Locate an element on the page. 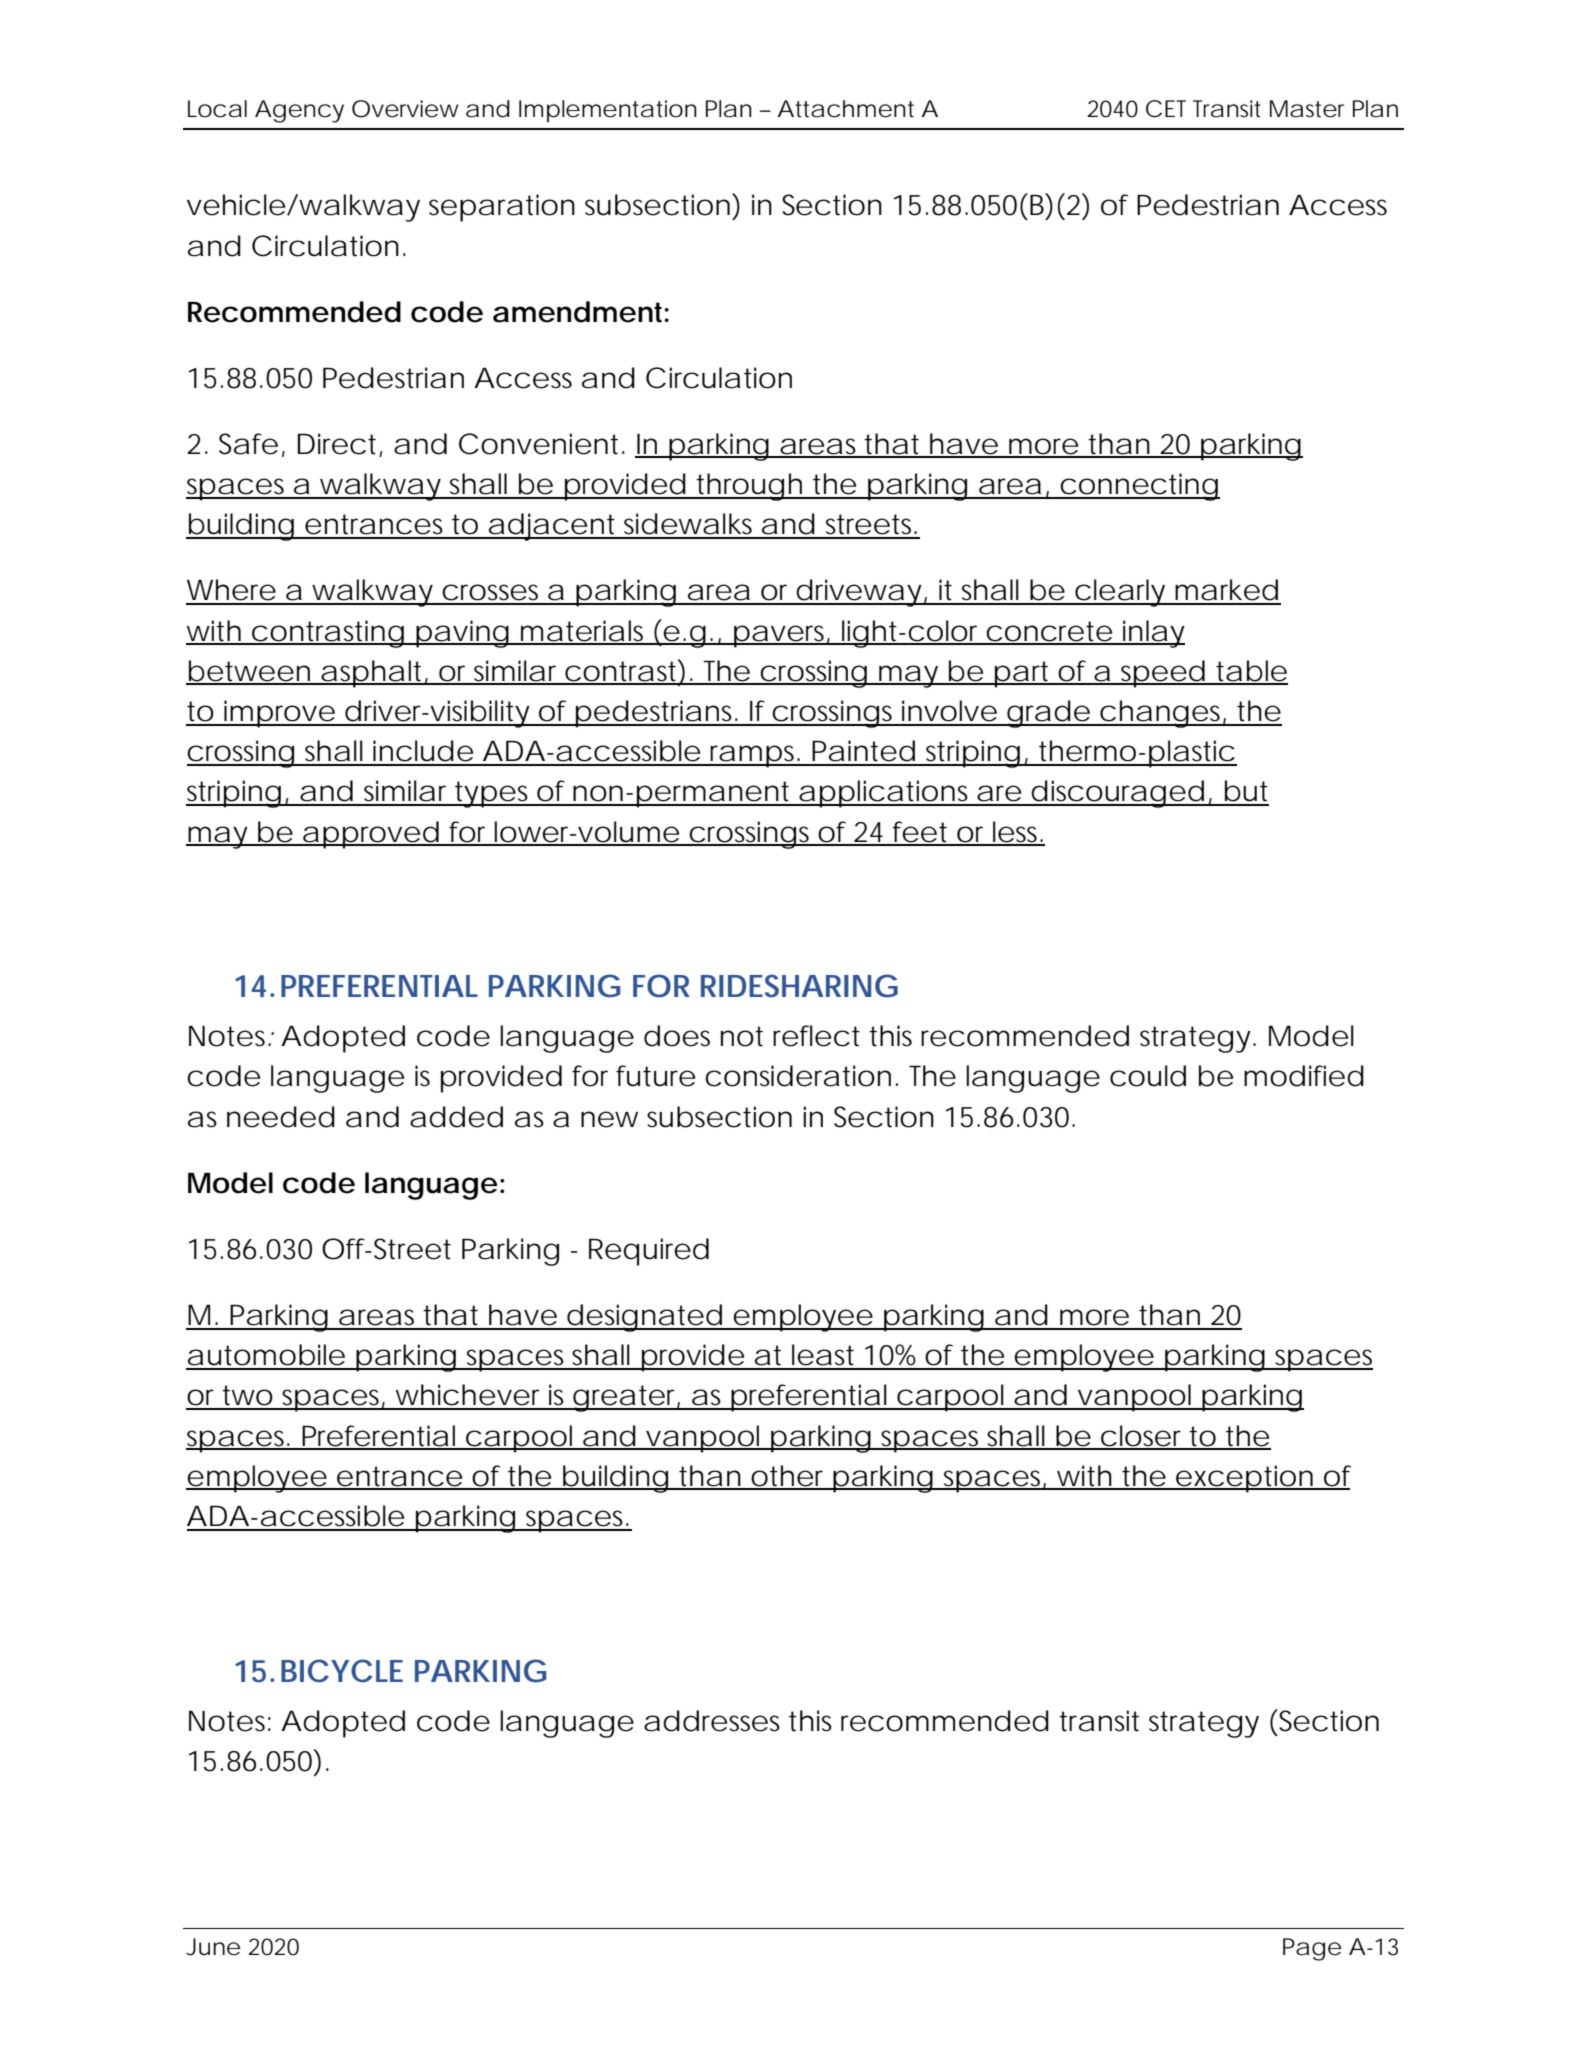 The width and height of the document is (1586, 2053). exception is located at coordinates (1244, 1479).
